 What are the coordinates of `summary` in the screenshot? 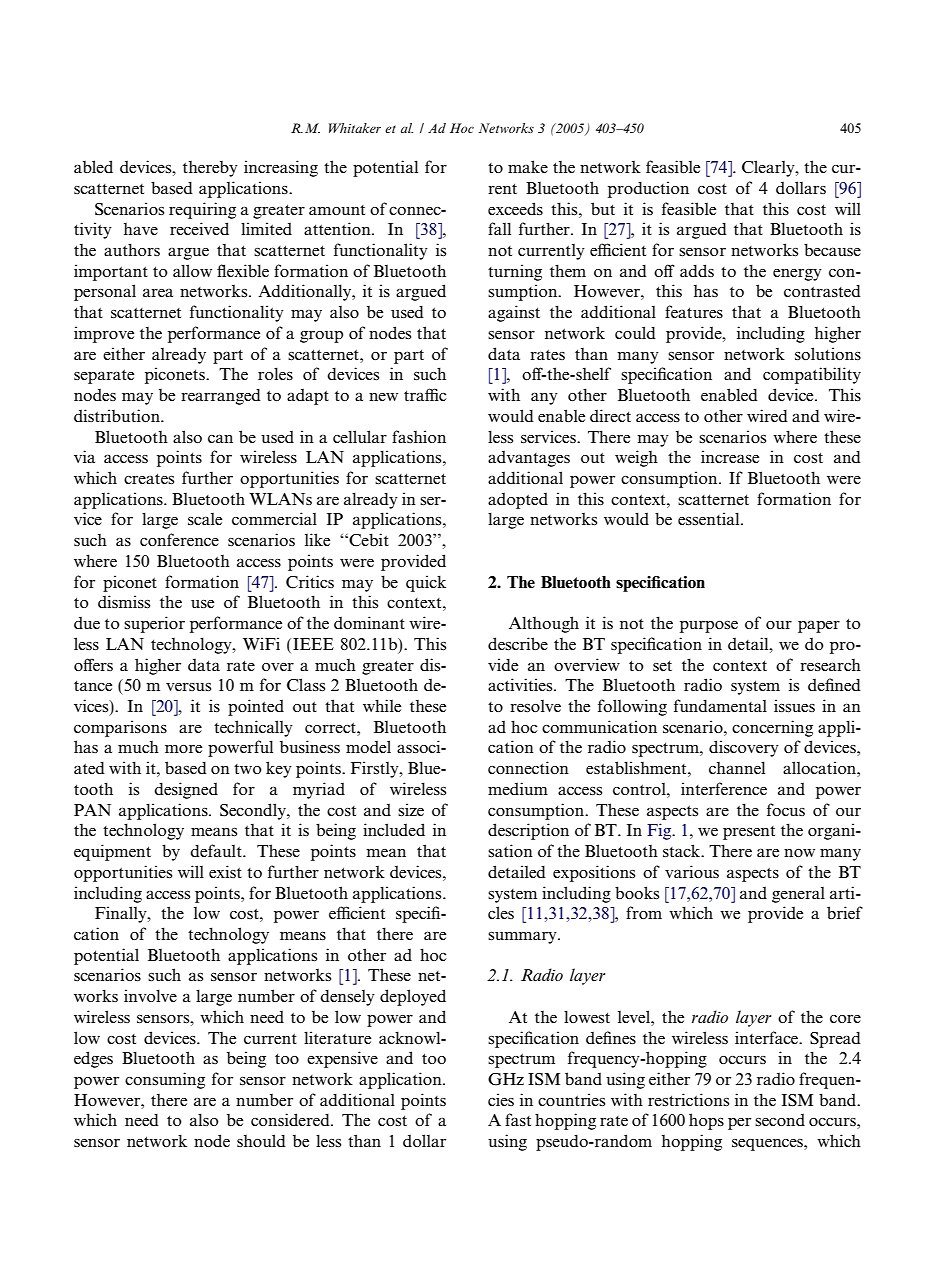 It's located at (523, 938).
